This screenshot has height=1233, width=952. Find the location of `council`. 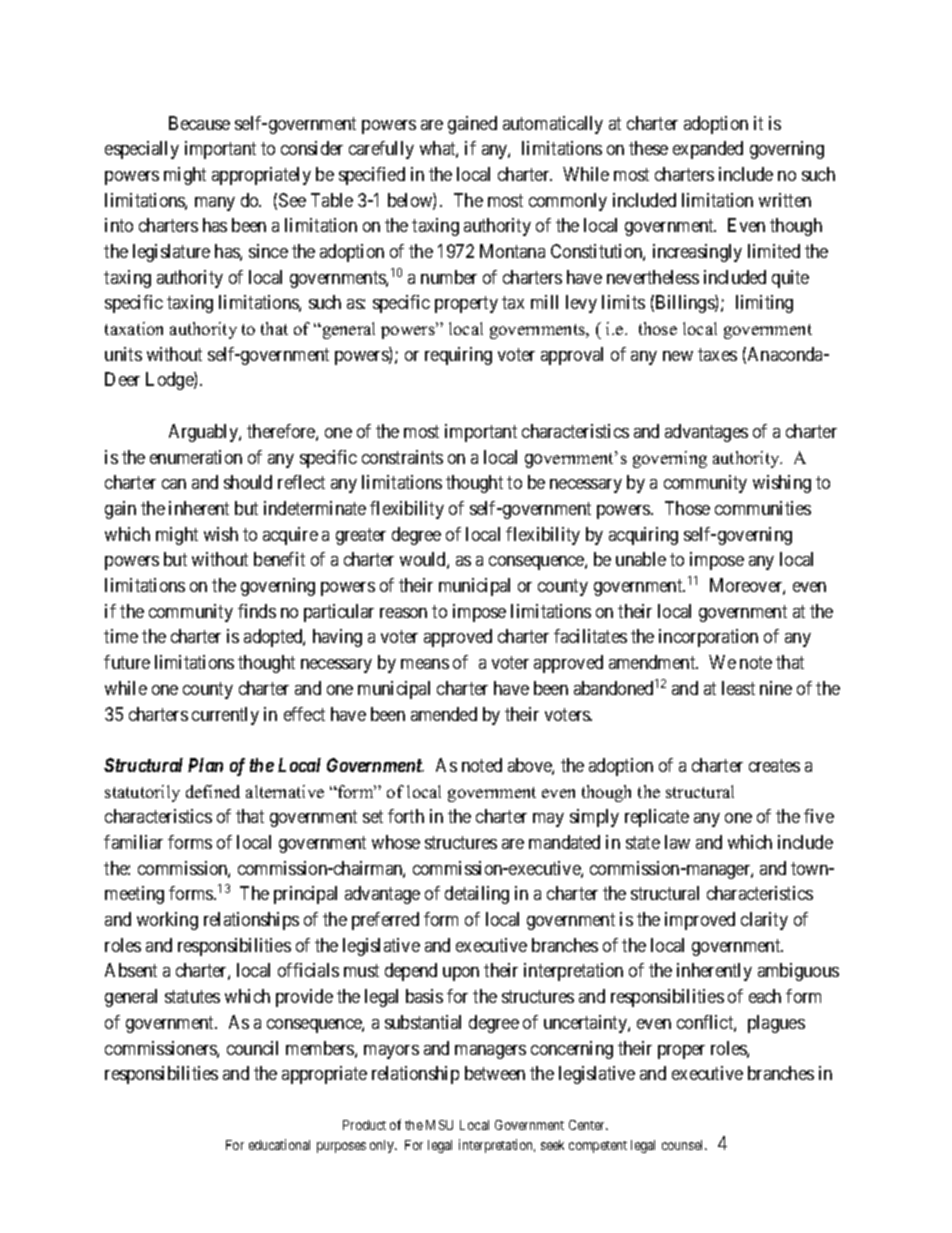

council is located at coordinates (252, 1048).
